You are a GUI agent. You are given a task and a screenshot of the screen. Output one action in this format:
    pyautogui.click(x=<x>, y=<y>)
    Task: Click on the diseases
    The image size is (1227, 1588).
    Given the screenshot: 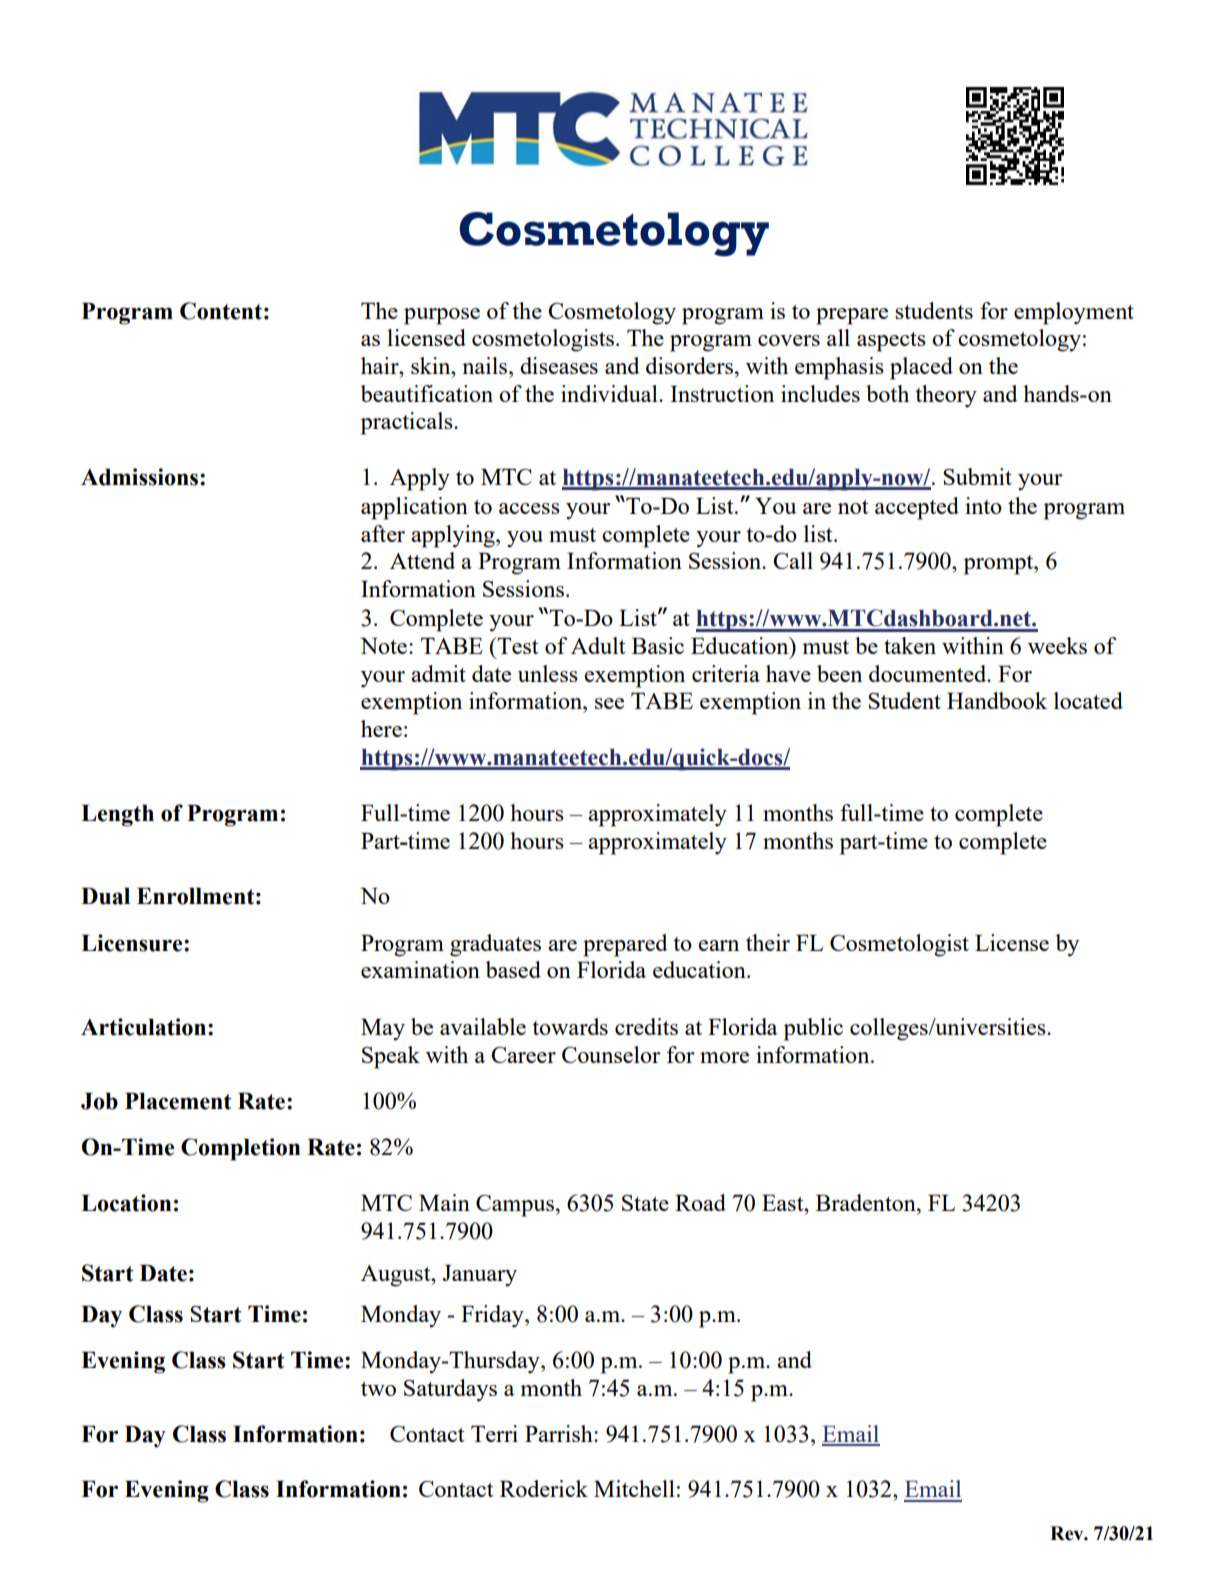 What is the action you would take?
    pyautogui.click(x=559, y=365)
